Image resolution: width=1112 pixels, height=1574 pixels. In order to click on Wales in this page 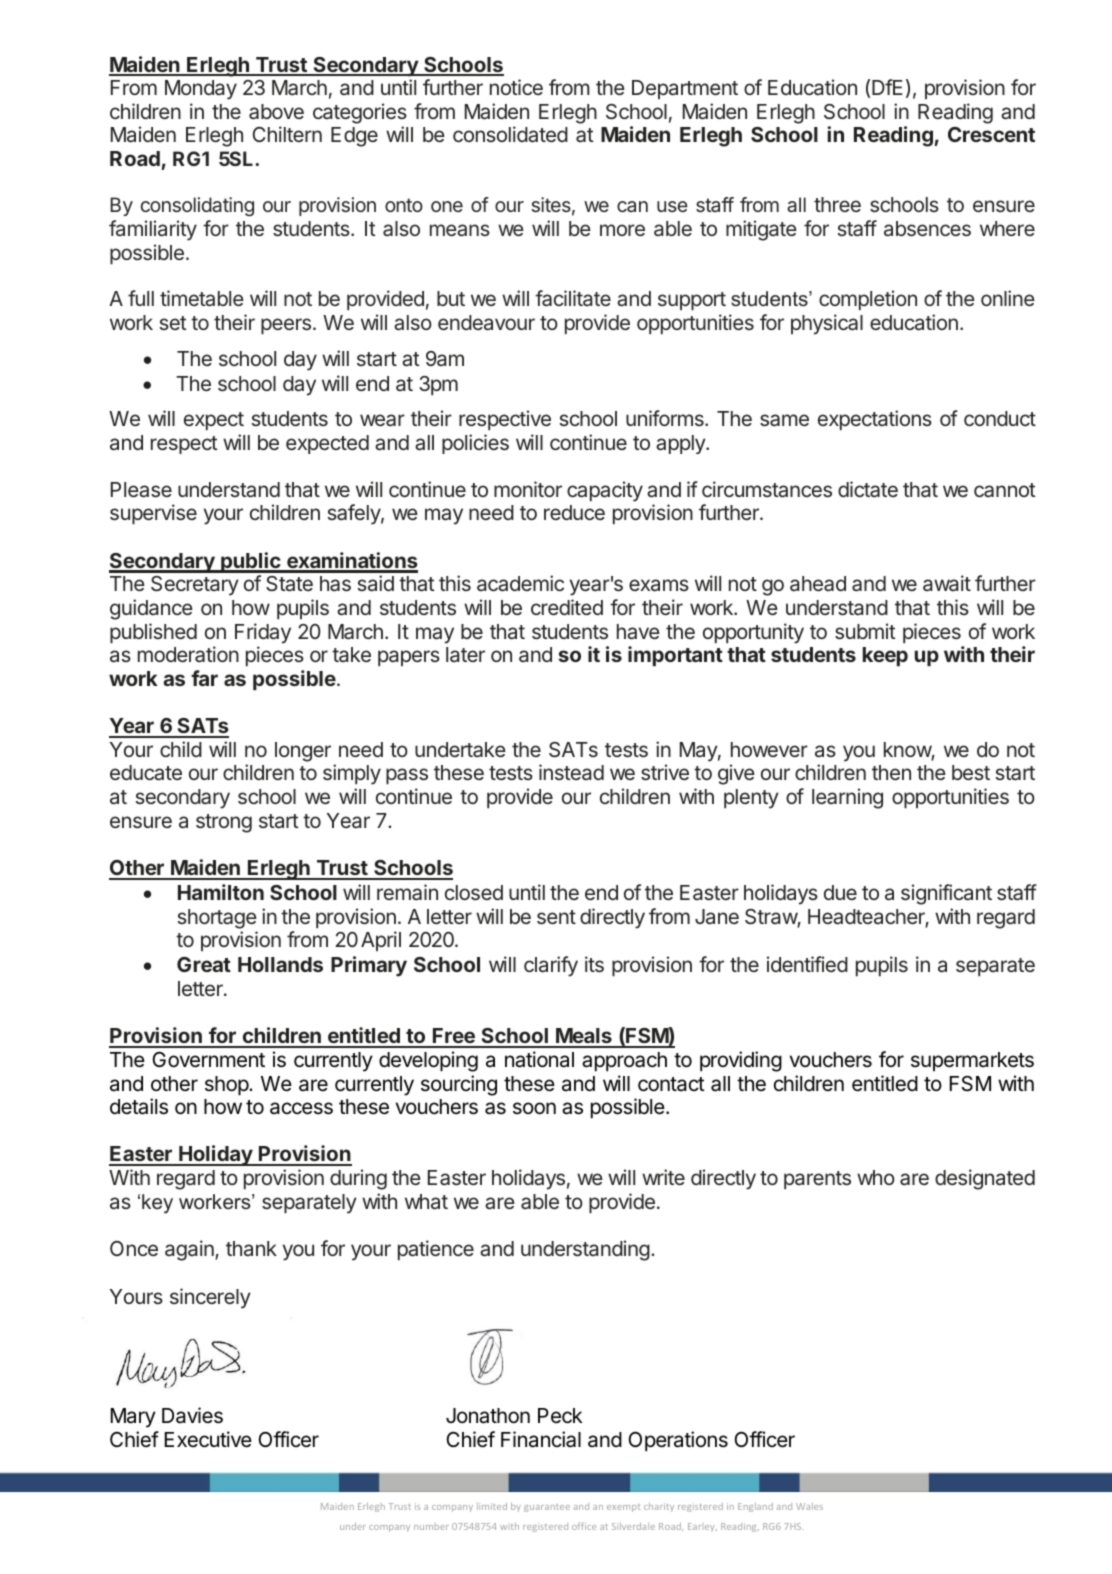, I will do `click(809, 1506)`.
